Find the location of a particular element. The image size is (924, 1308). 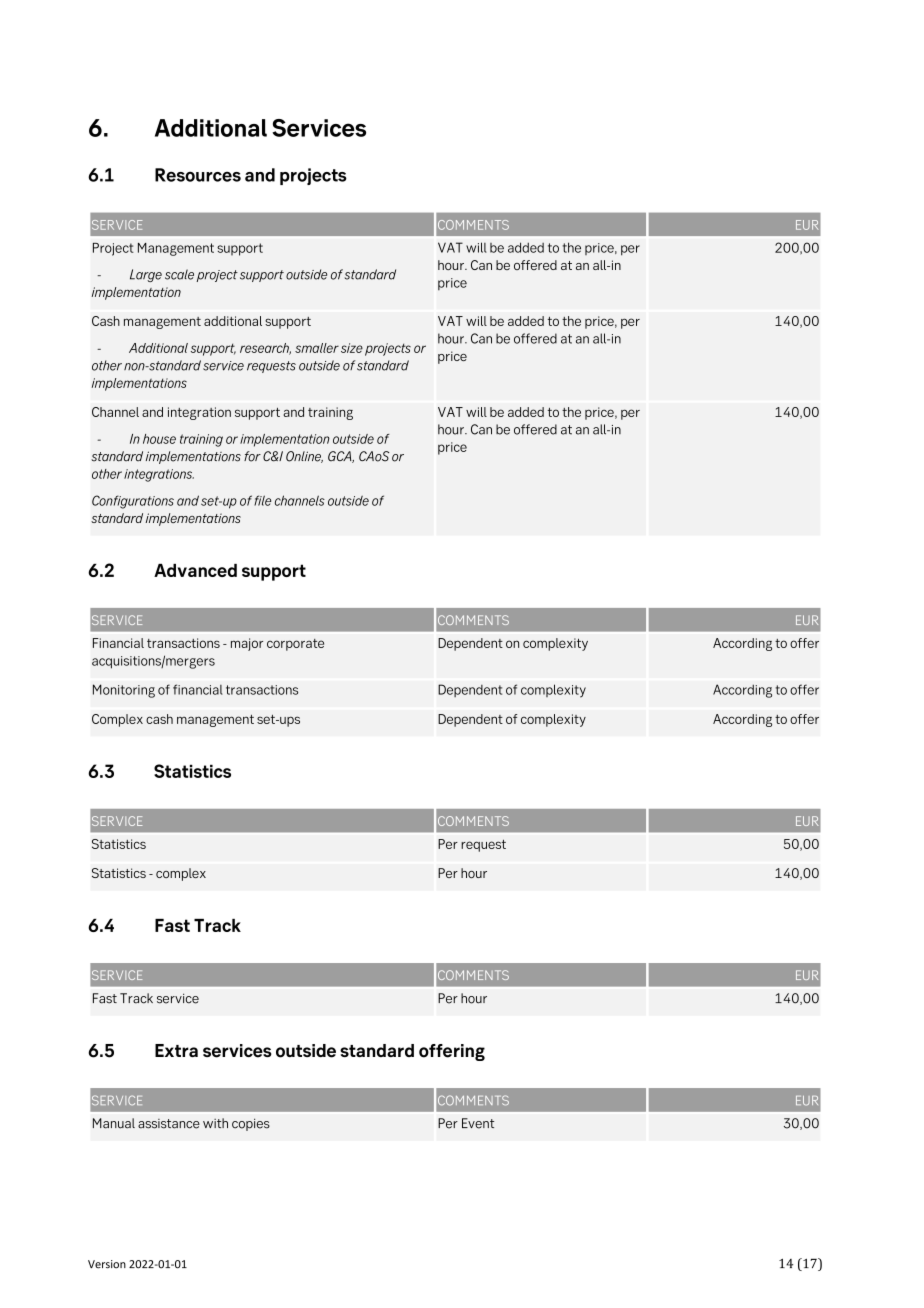

Extra is located at coordinates (176, 1050).
